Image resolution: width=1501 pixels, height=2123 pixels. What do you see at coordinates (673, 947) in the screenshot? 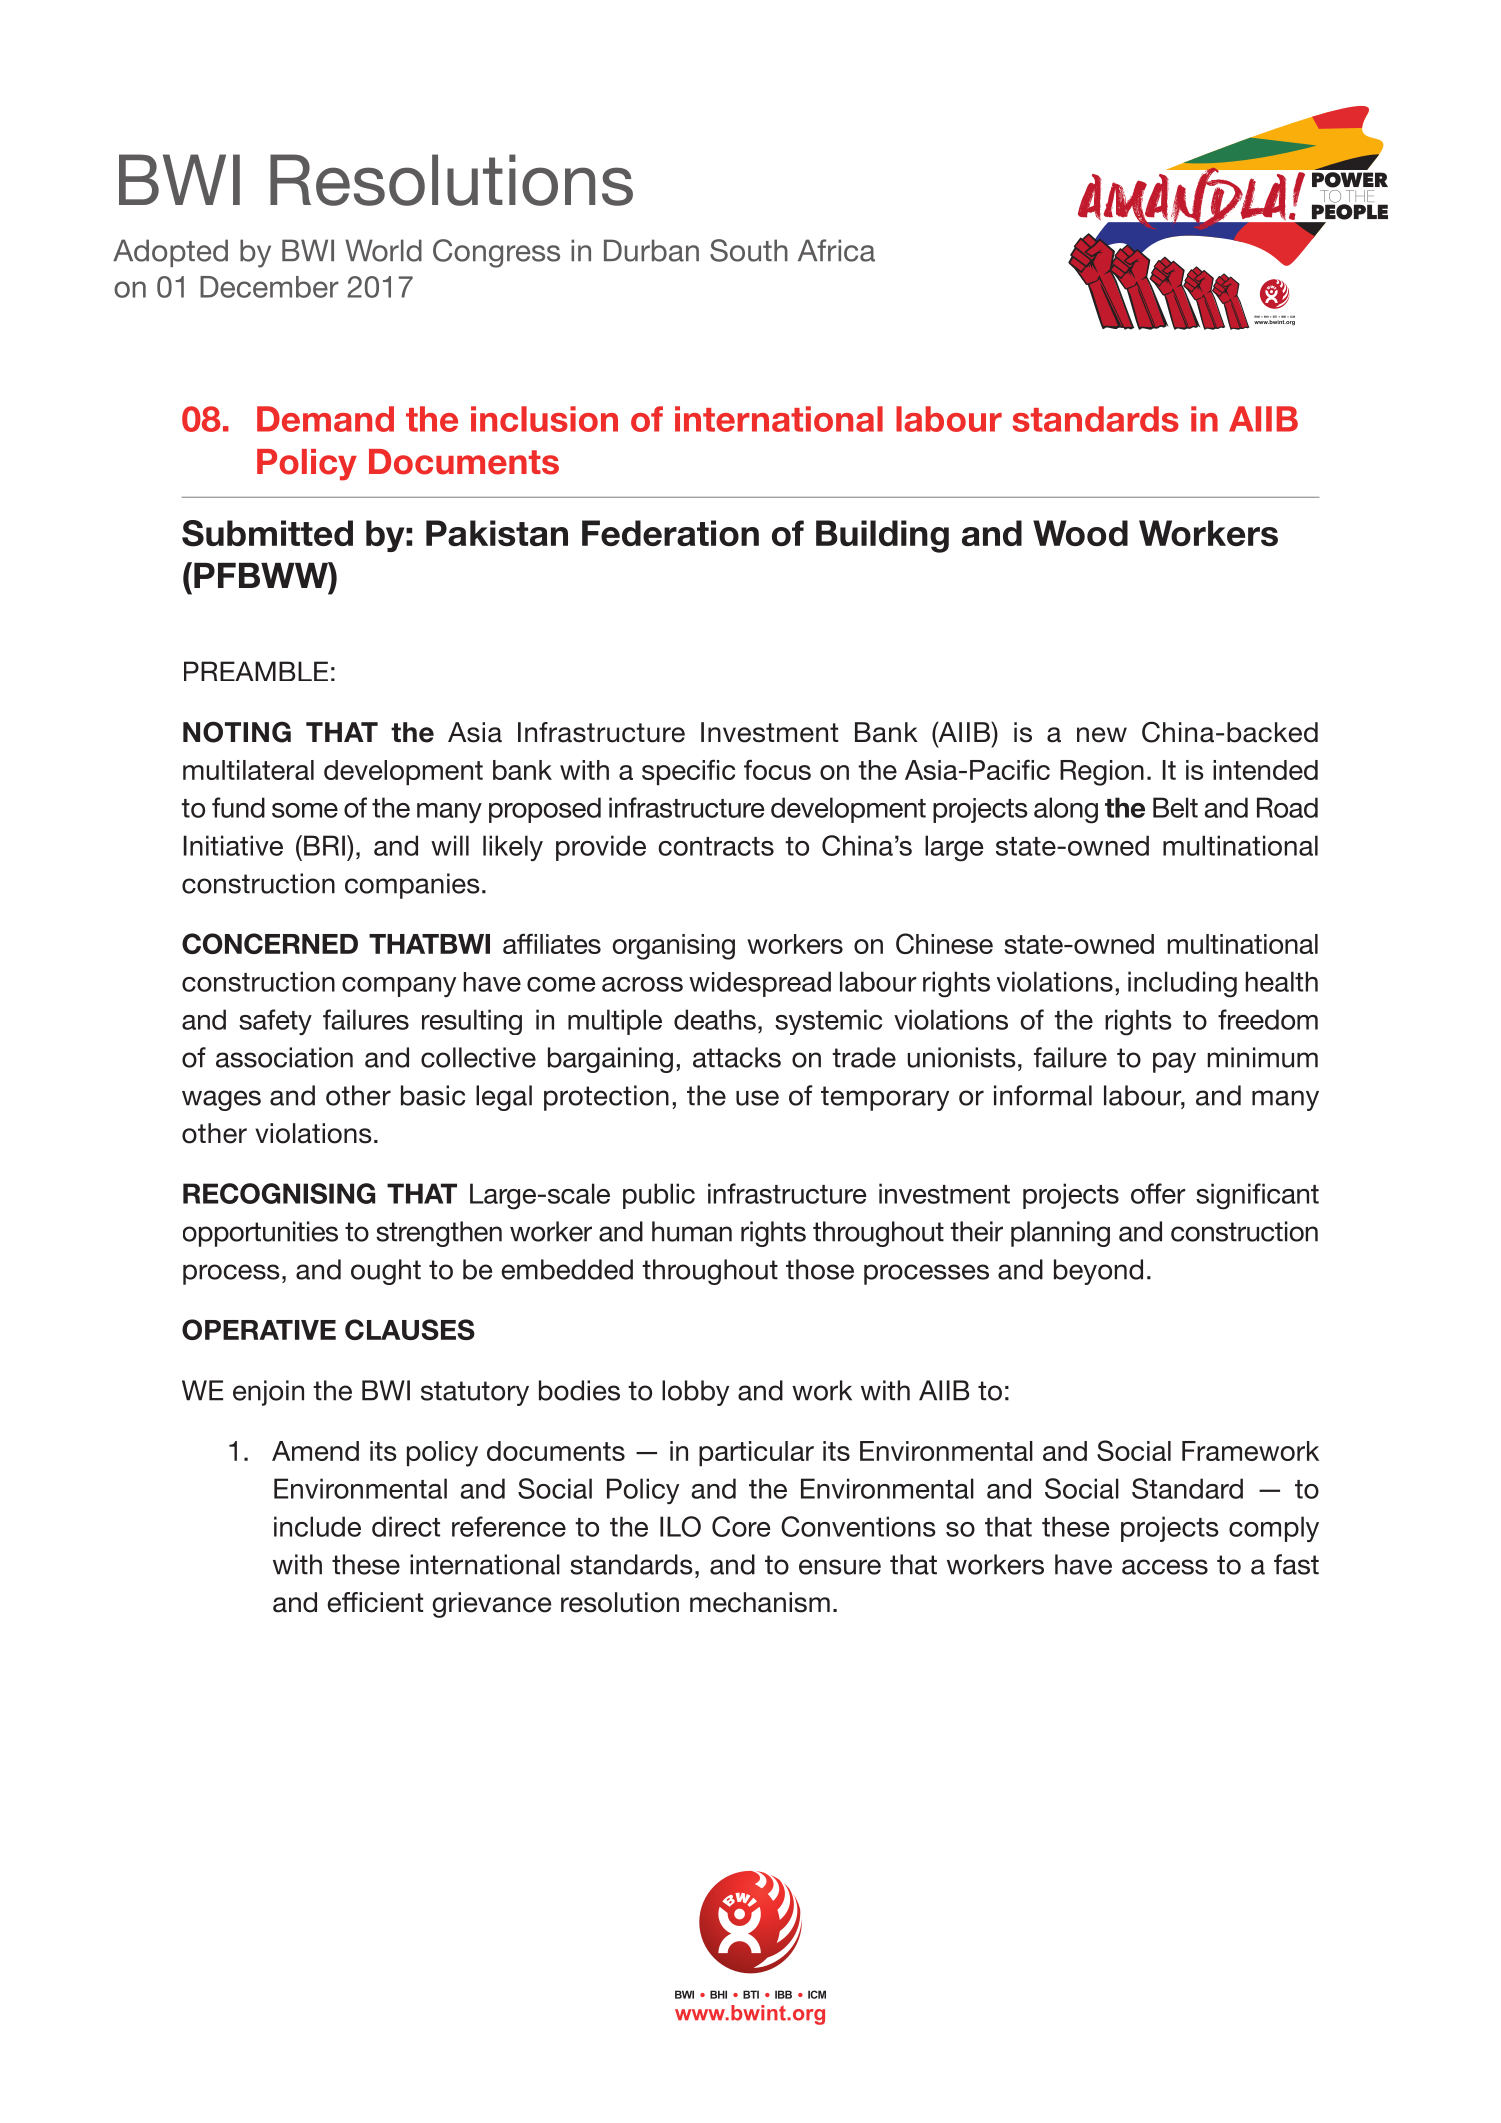
I see `organising` at bounding box center [673, 947].
